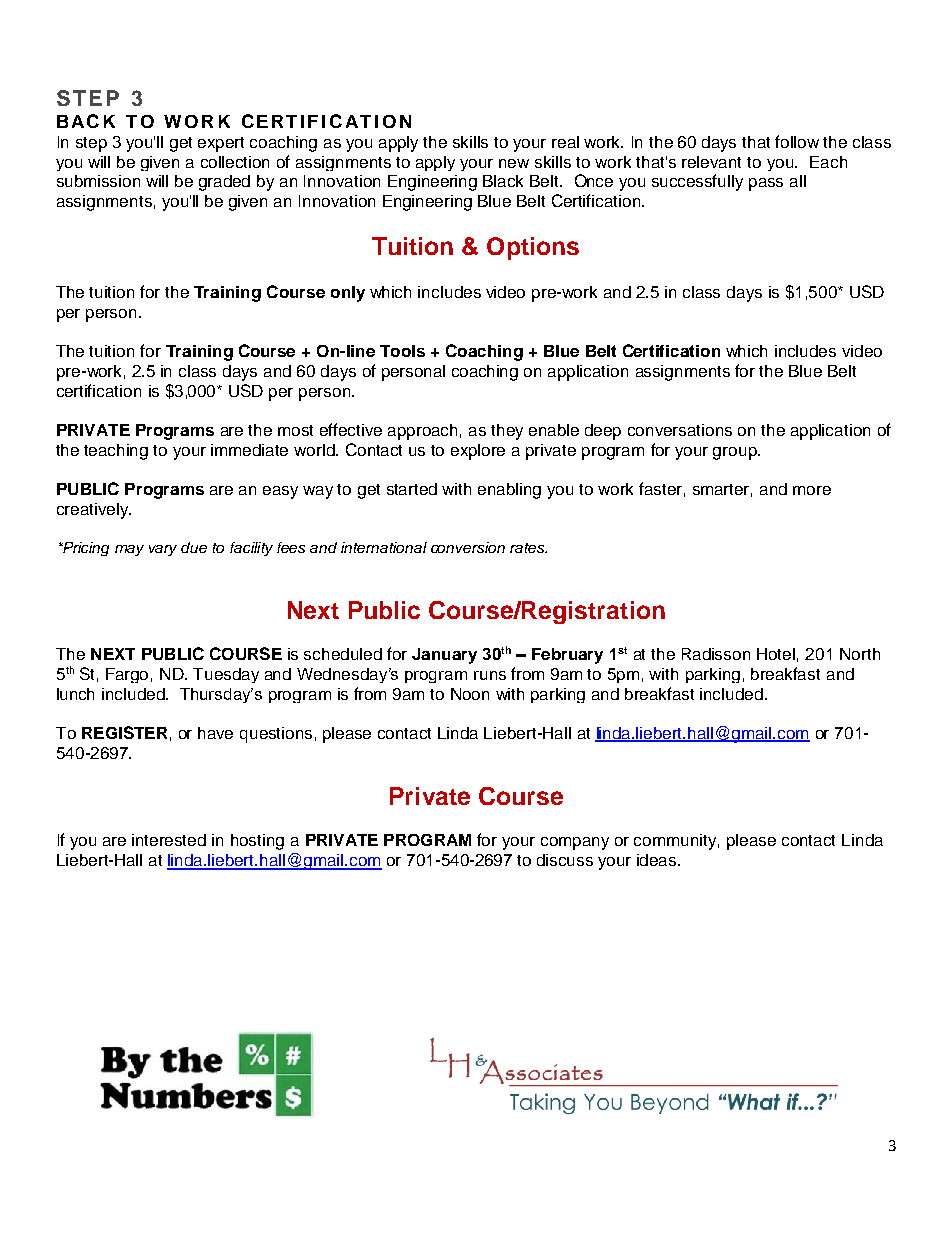  Describe the element at coordinates (736, 453) in the screenshot. I see `group` at that location.
